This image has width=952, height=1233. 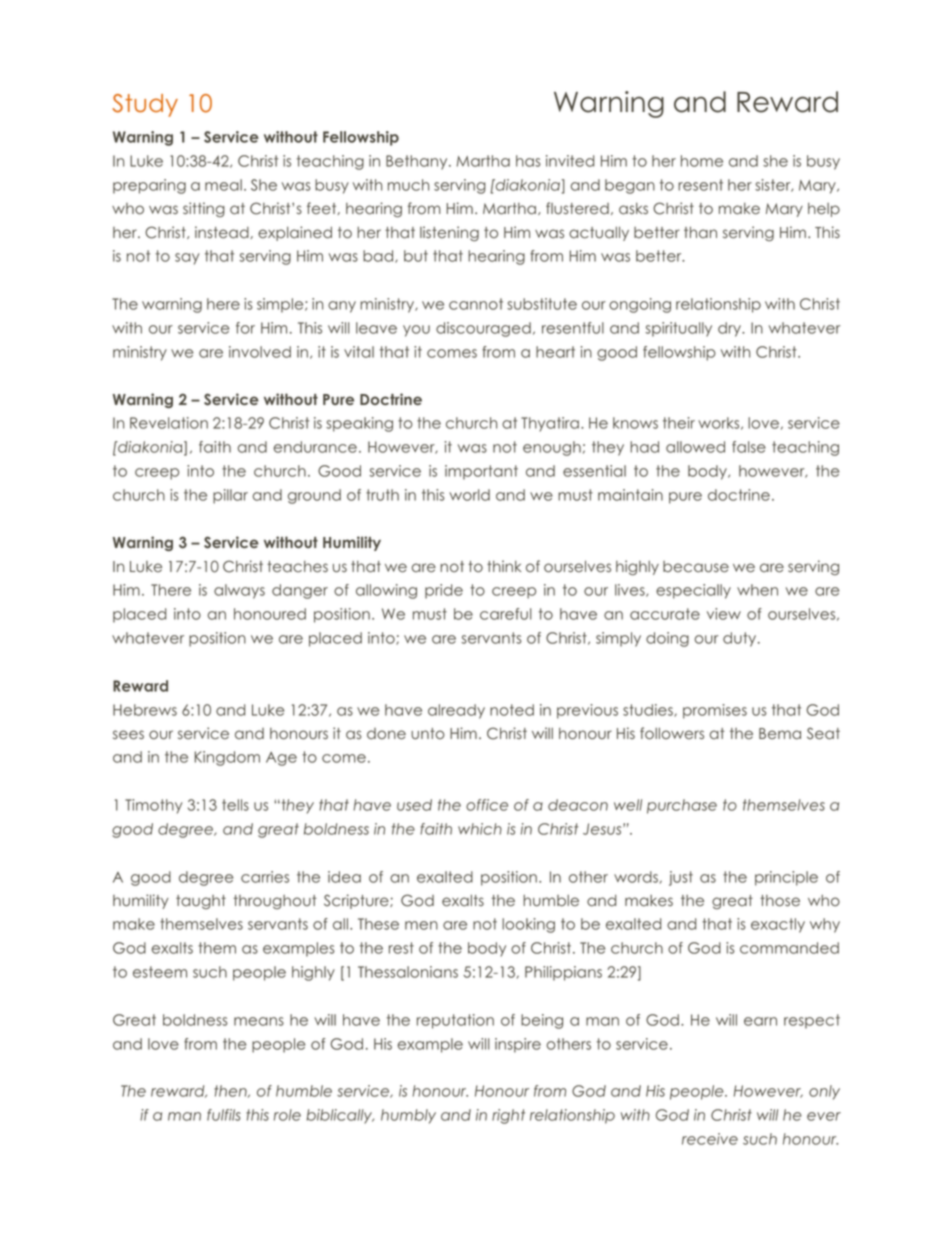 I want to click on fulfils, so click(x=224, y=1115).
